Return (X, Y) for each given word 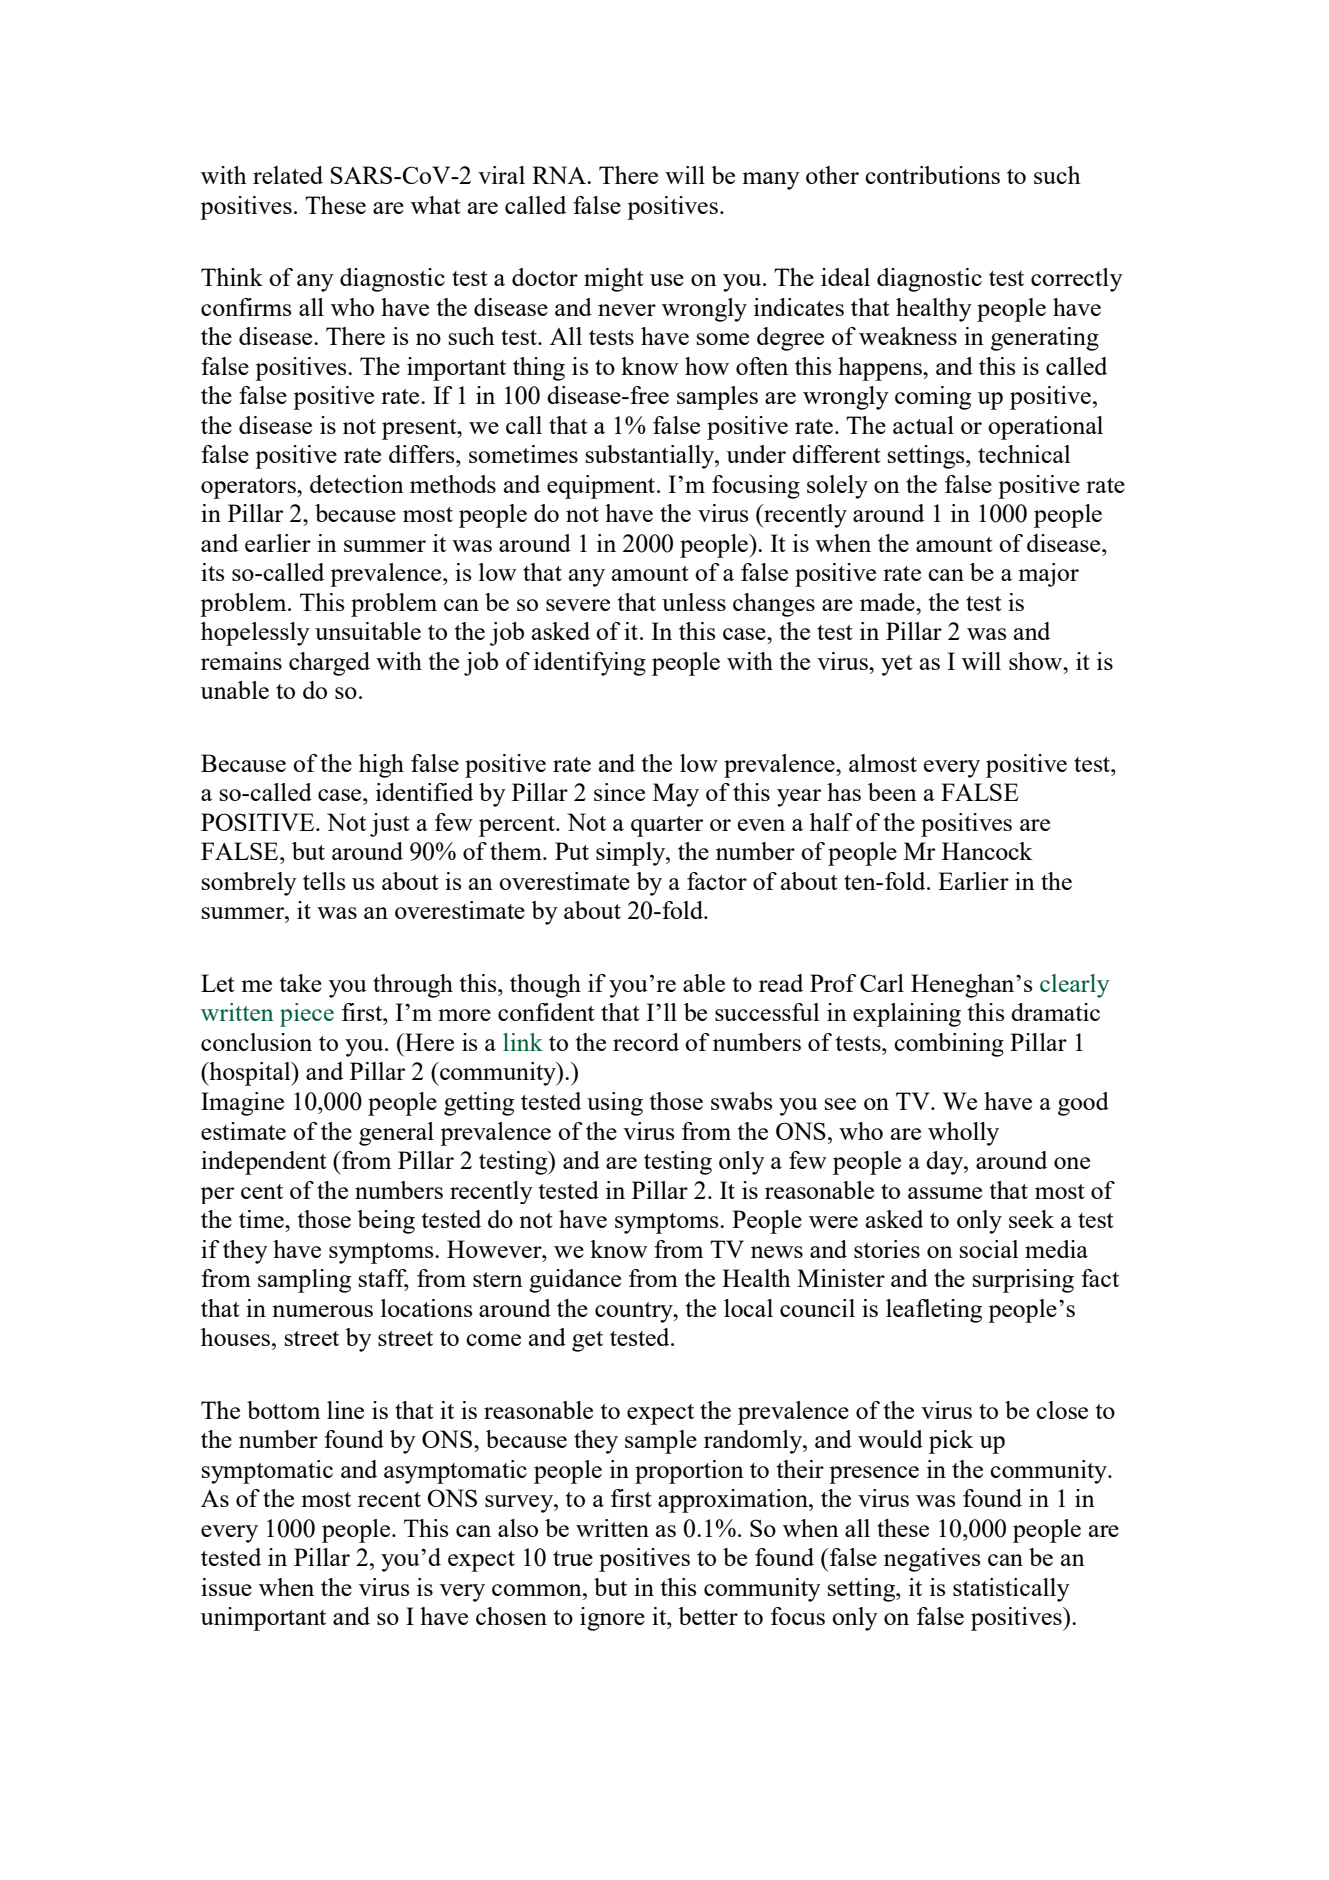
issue (226, 1587)
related (288, 175)
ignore (612, 1619)
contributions (932, 175)
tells (324, 881)
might (614, 280)
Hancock (987, 851)
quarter (667, 826)
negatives (932, 1560)
